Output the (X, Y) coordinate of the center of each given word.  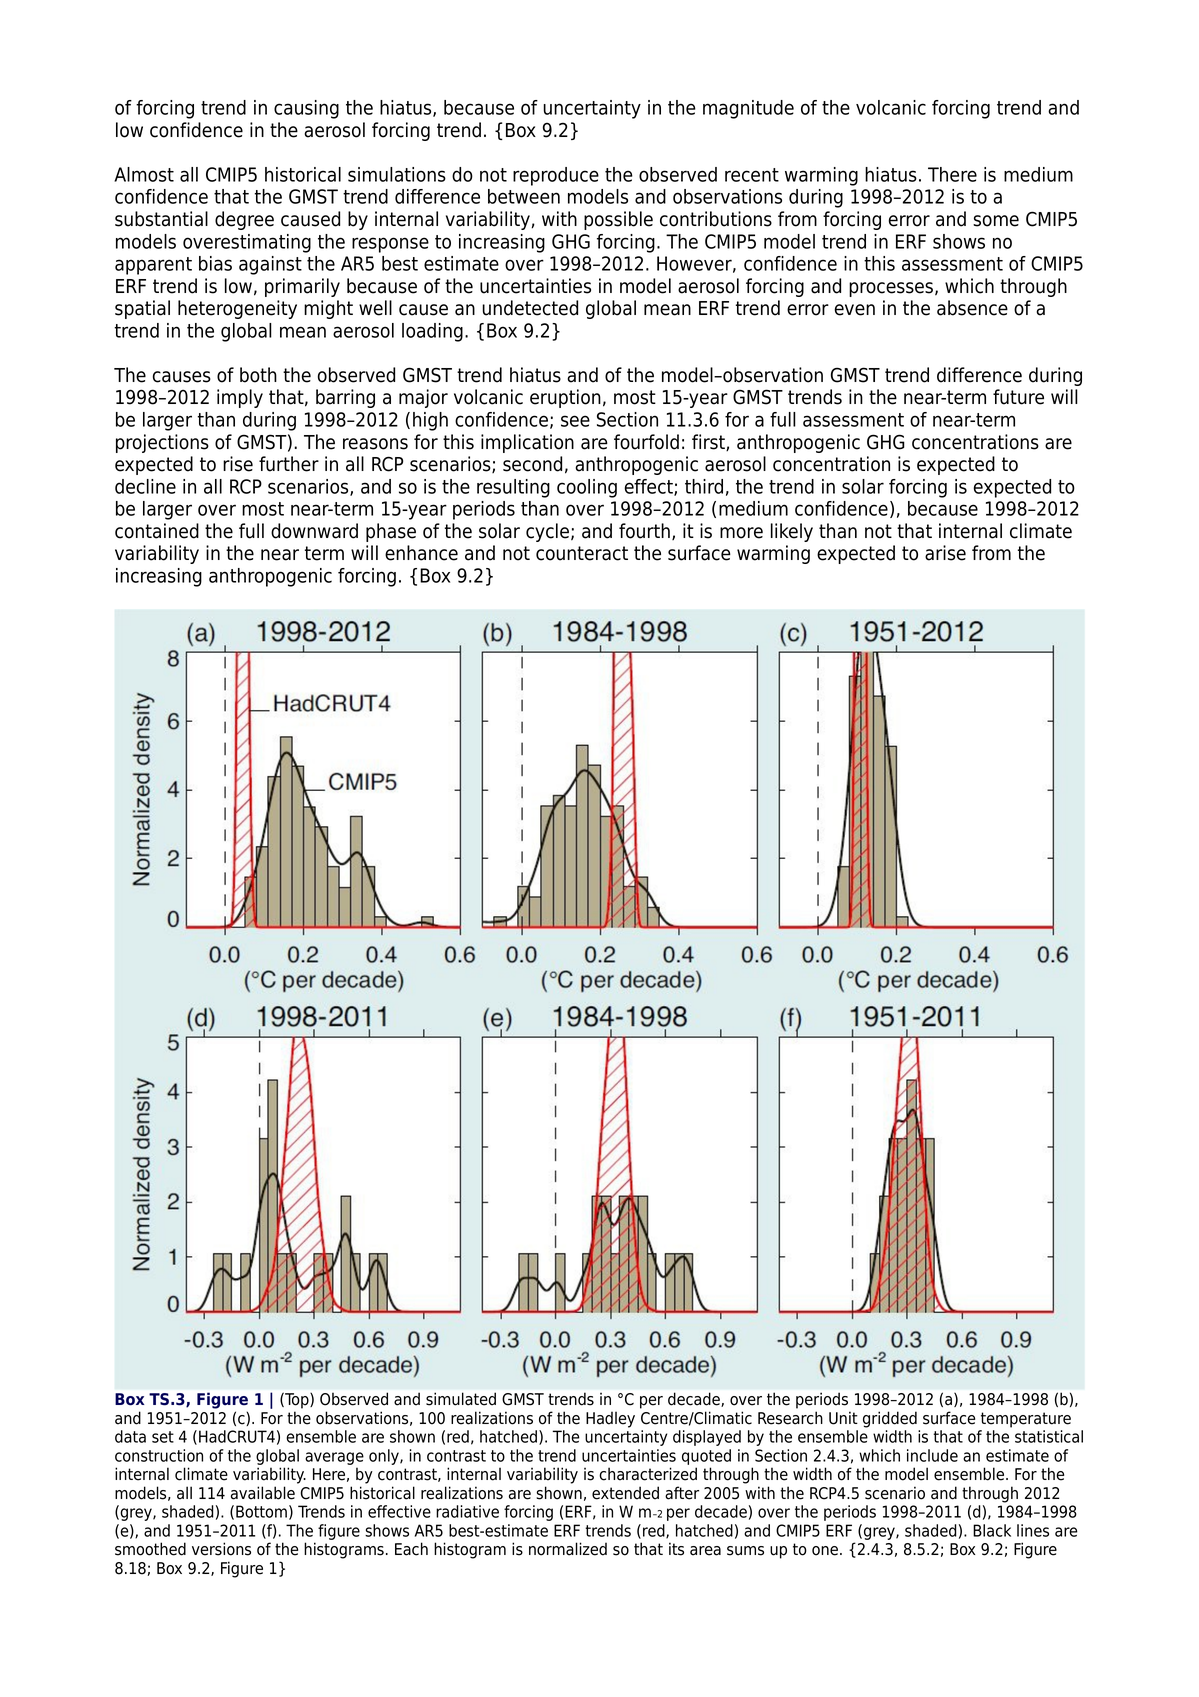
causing (306, 109)
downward (314, 531)
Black (992, 1530)
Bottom (261, 1511)
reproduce (556, 176)
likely (792, 532)
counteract (582, 553)
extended (625, 1493)
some (996, 221)
